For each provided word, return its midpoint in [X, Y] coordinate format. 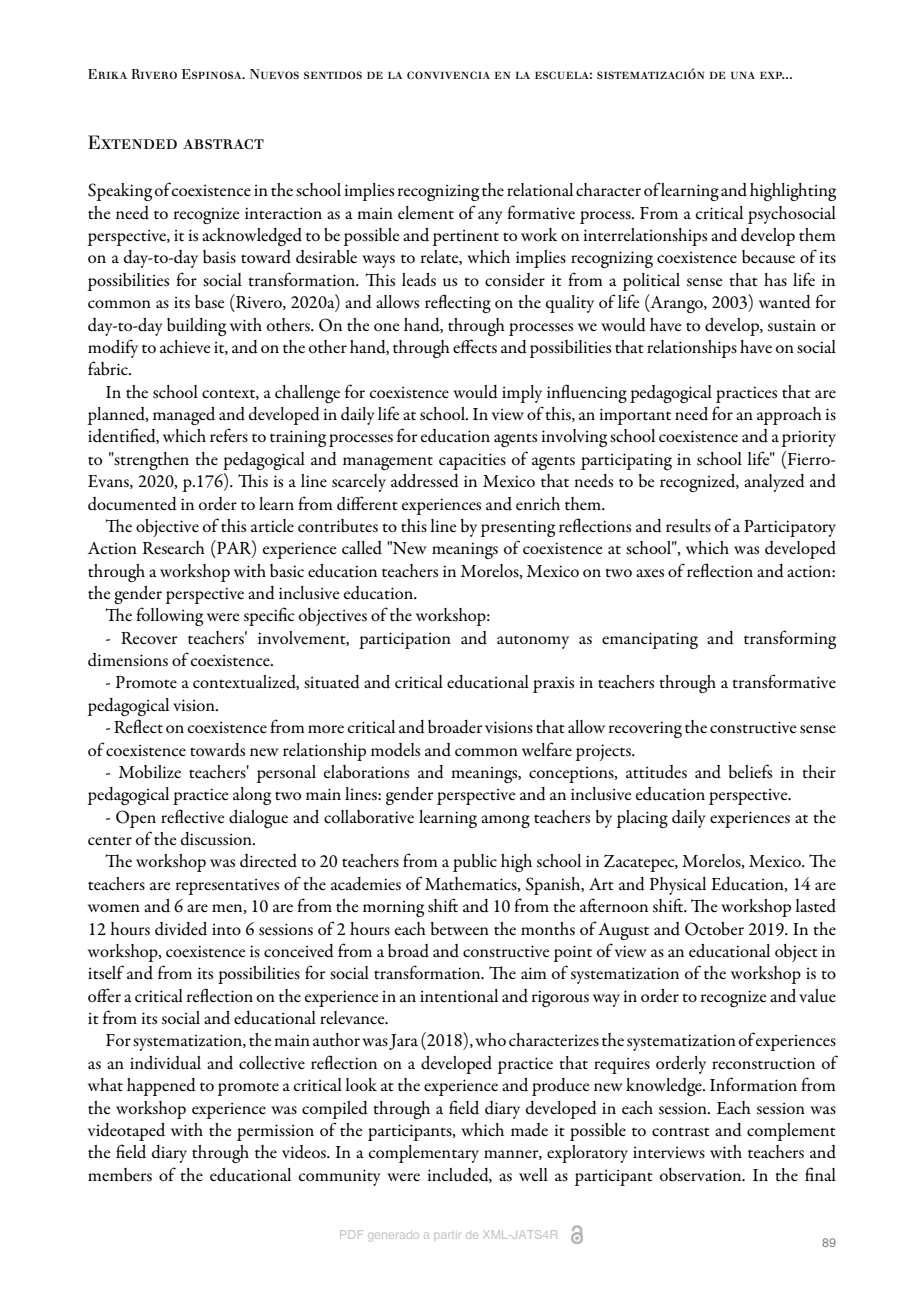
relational [540, 189]
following [170, 616]
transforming [790, 639]
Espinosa [213, 74]
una [743, 75]
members [120, 1175]
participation [405, 640]
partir [447, 1235]
